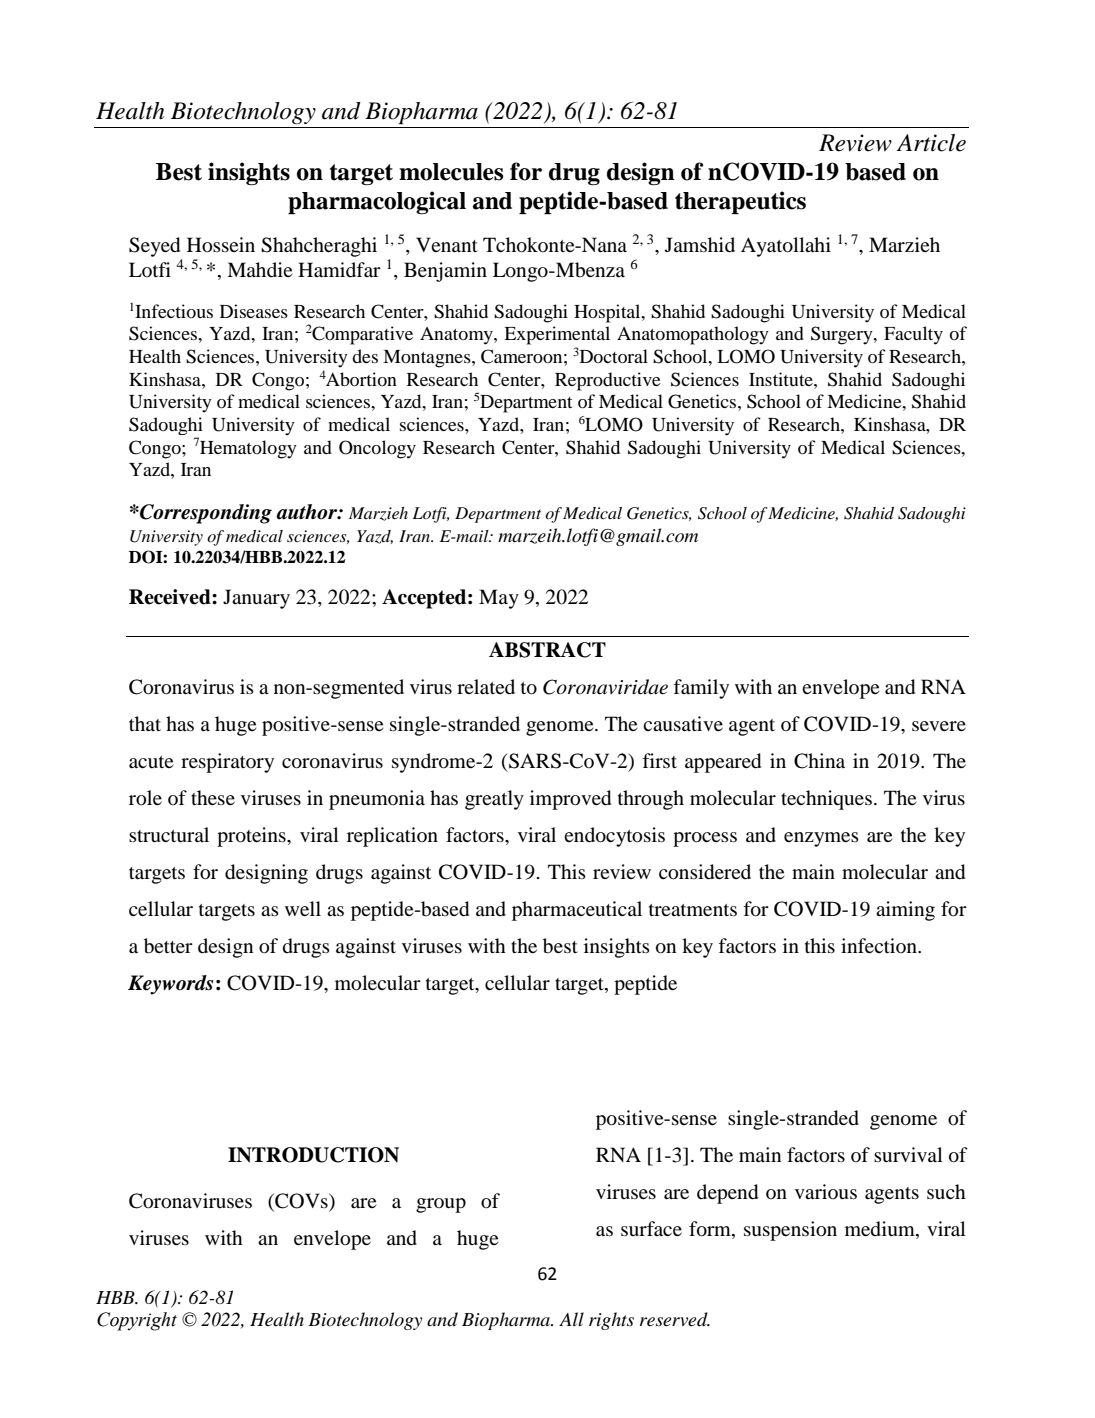 The height and width of the screenshot is (1418, 1095). Describe the element at coordinates (221, 245) in the screenshot. I see `Hossein` at that location.
